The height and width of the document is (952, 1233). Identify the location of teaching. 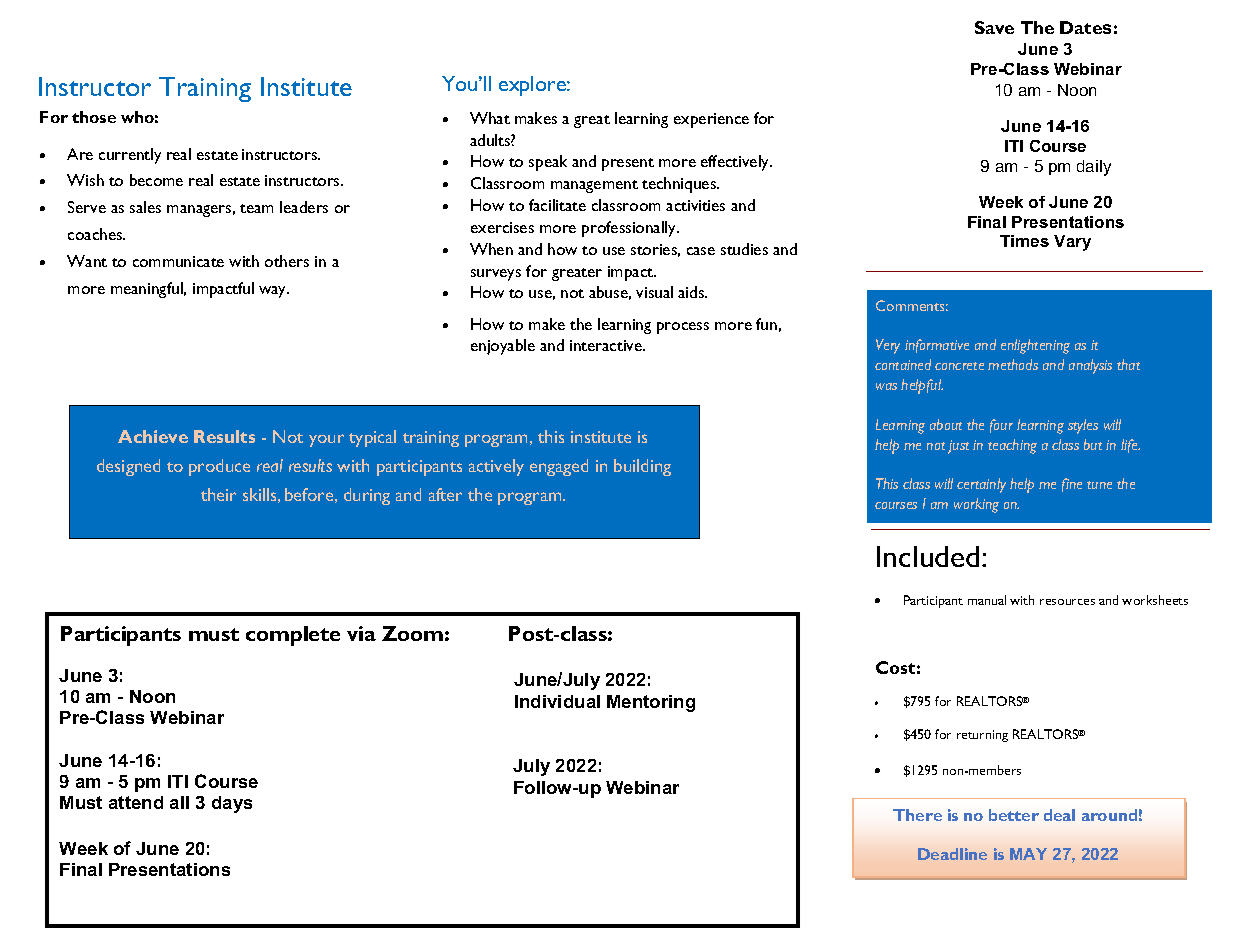
(1012, 446).
